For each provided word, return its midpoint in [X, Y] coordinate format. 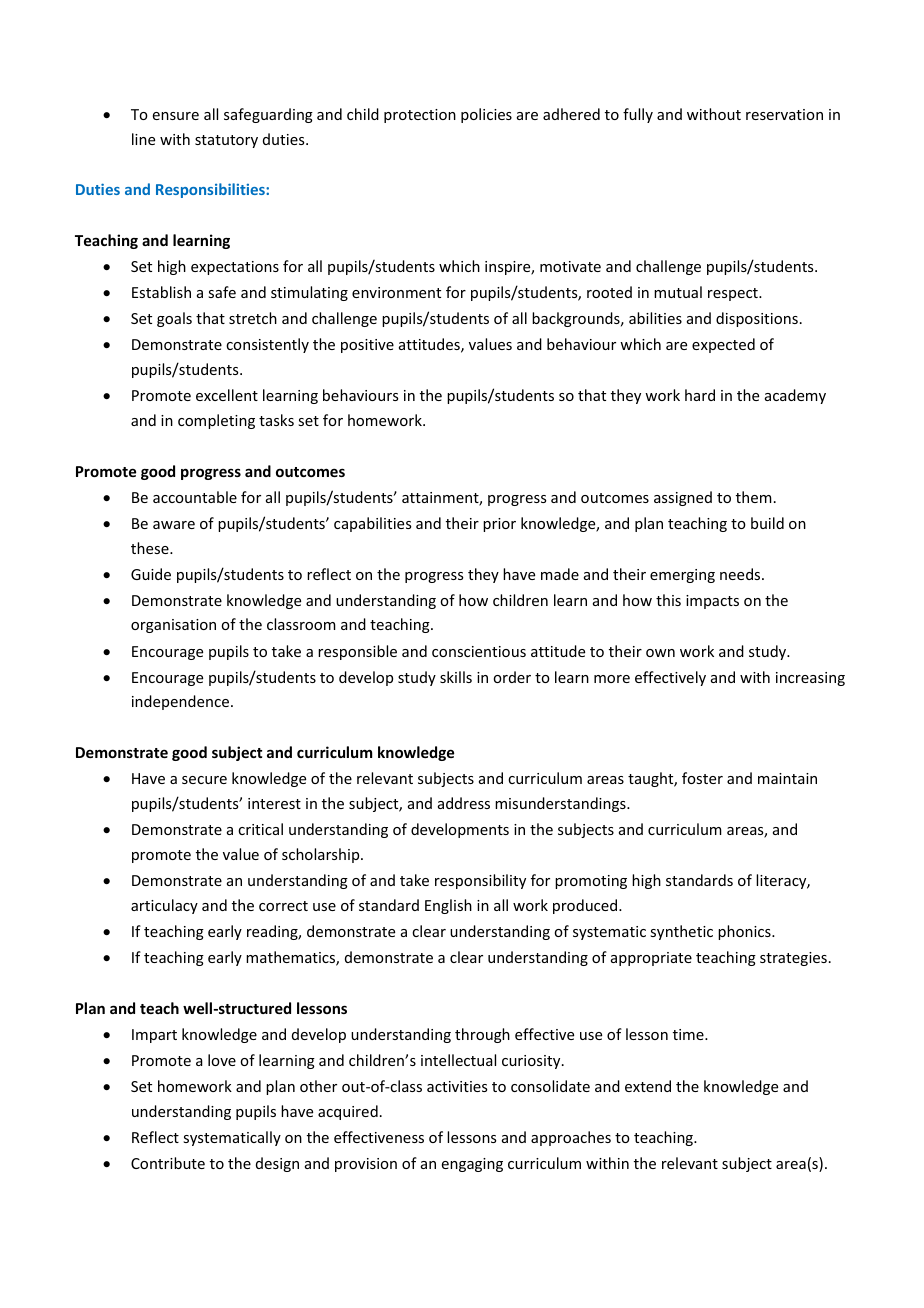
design [277, 1164]
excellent [227, 395]
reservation [784, 114]
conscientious [479, 651]
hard [700, 395]
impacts [712, 602]
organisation [173, 626]
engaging [472, 1165]
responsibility [480, 881]
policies [486, 115]
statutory [226, 141]
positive [367, 346]
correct [283, 906]
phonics [745, 932]
